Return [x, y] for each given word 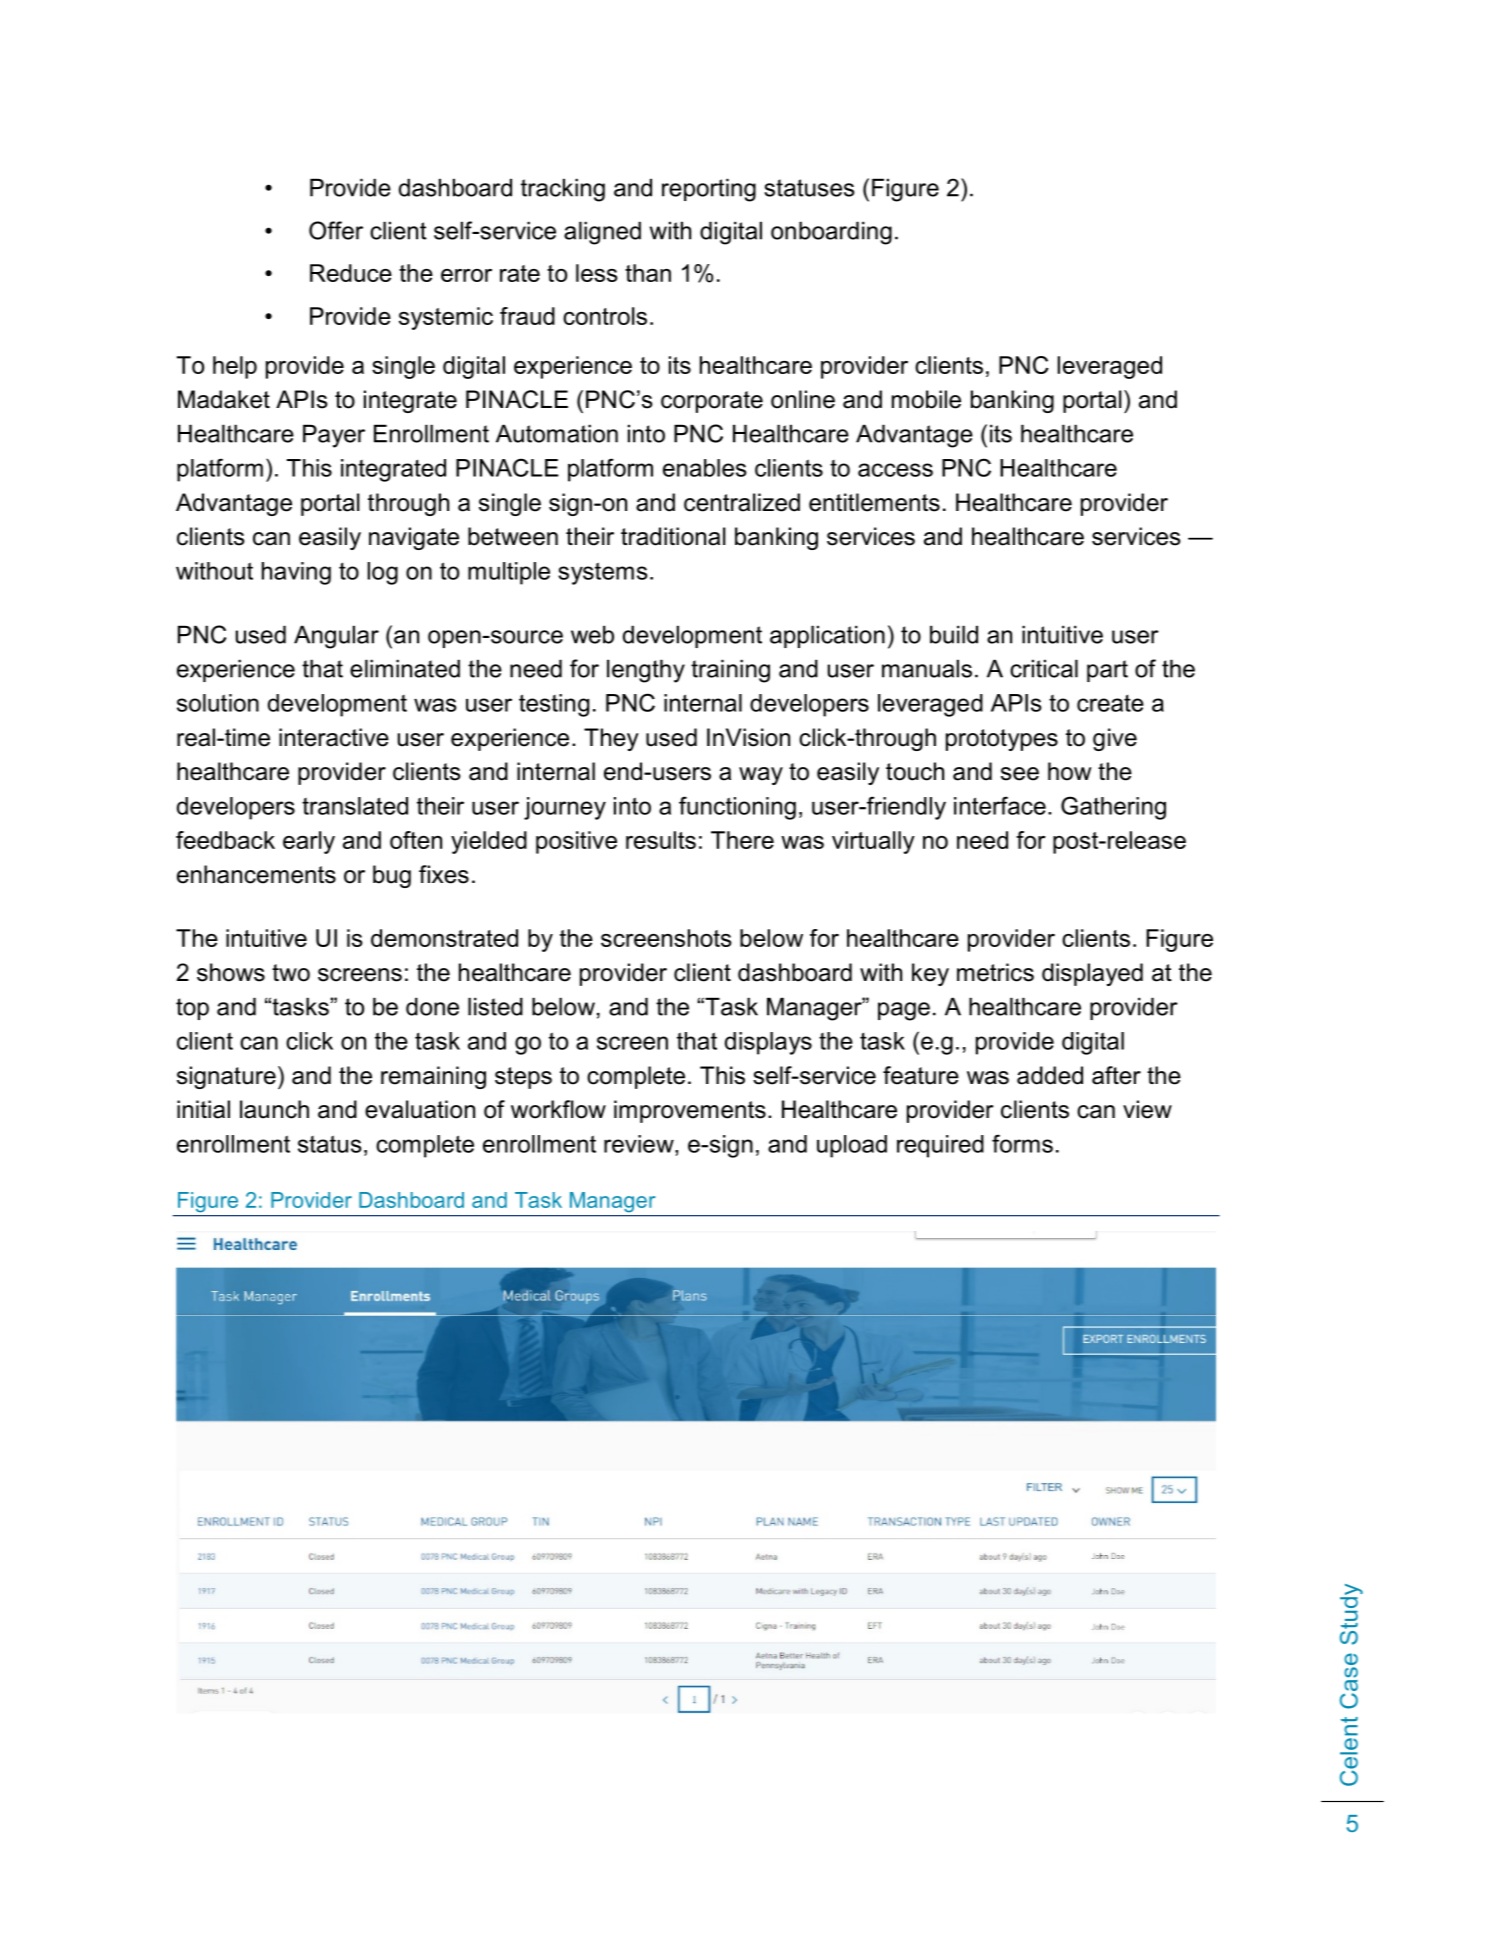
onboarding [831, 233]
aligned [602, 233]
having [296, 573]
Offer [336, 230]
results [661, 840]
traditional [673, 536]
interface [1000, 805]
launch [274, 1109]
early [309, 842]
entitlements [874, 502]
